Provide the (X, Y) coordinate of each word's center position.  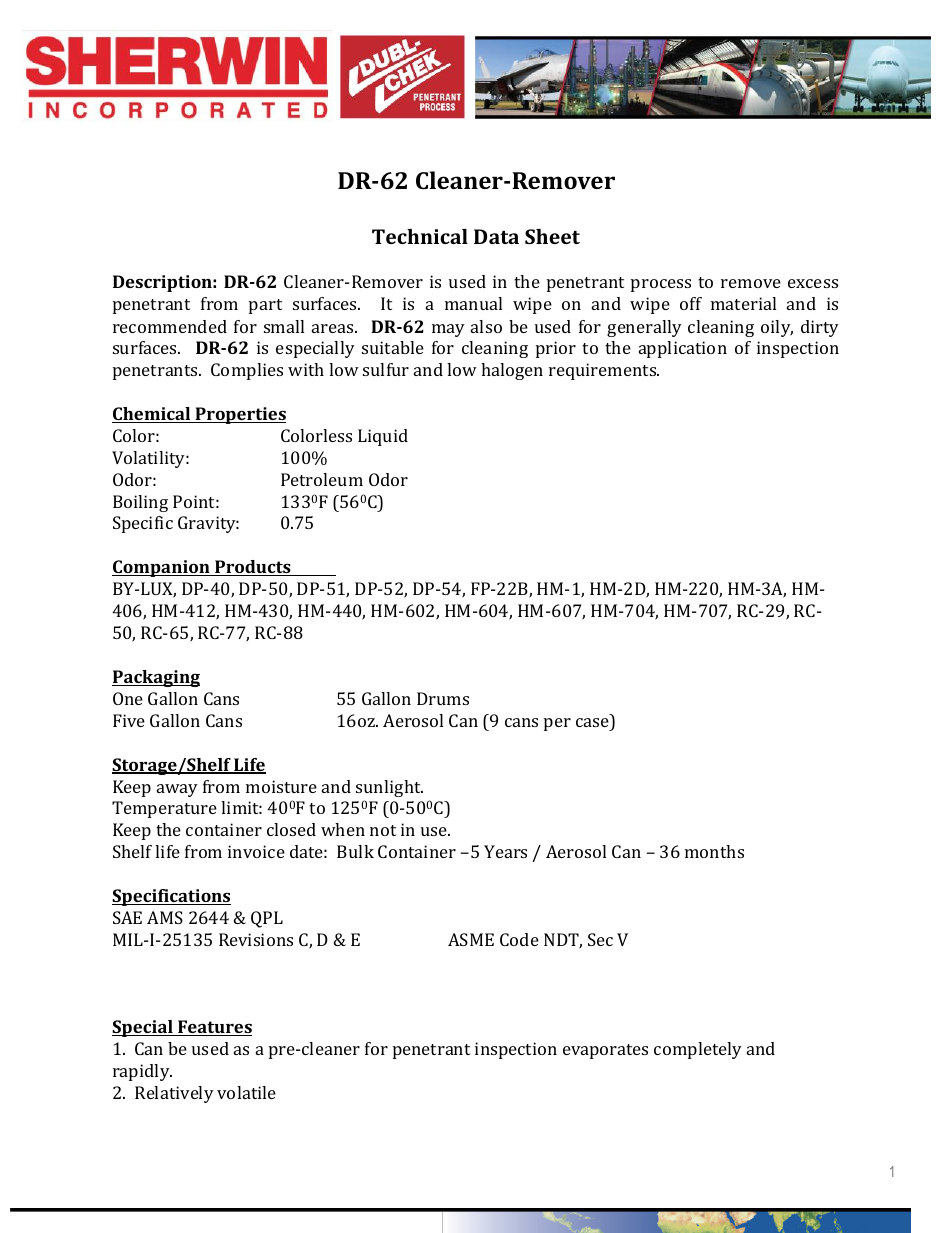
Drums (443, 698)
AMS (165, 917)
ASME (471, 939)
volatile (246, 1092)
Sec (600, 939)
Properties (239, 415)
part (265, 306)
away (177, 790)
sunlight (389, 788)
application (683, 349)
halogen (512, 371)
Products (253, 568)
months (714, 851)
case (592, 722)
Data (496, 236)
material (743, 303)
